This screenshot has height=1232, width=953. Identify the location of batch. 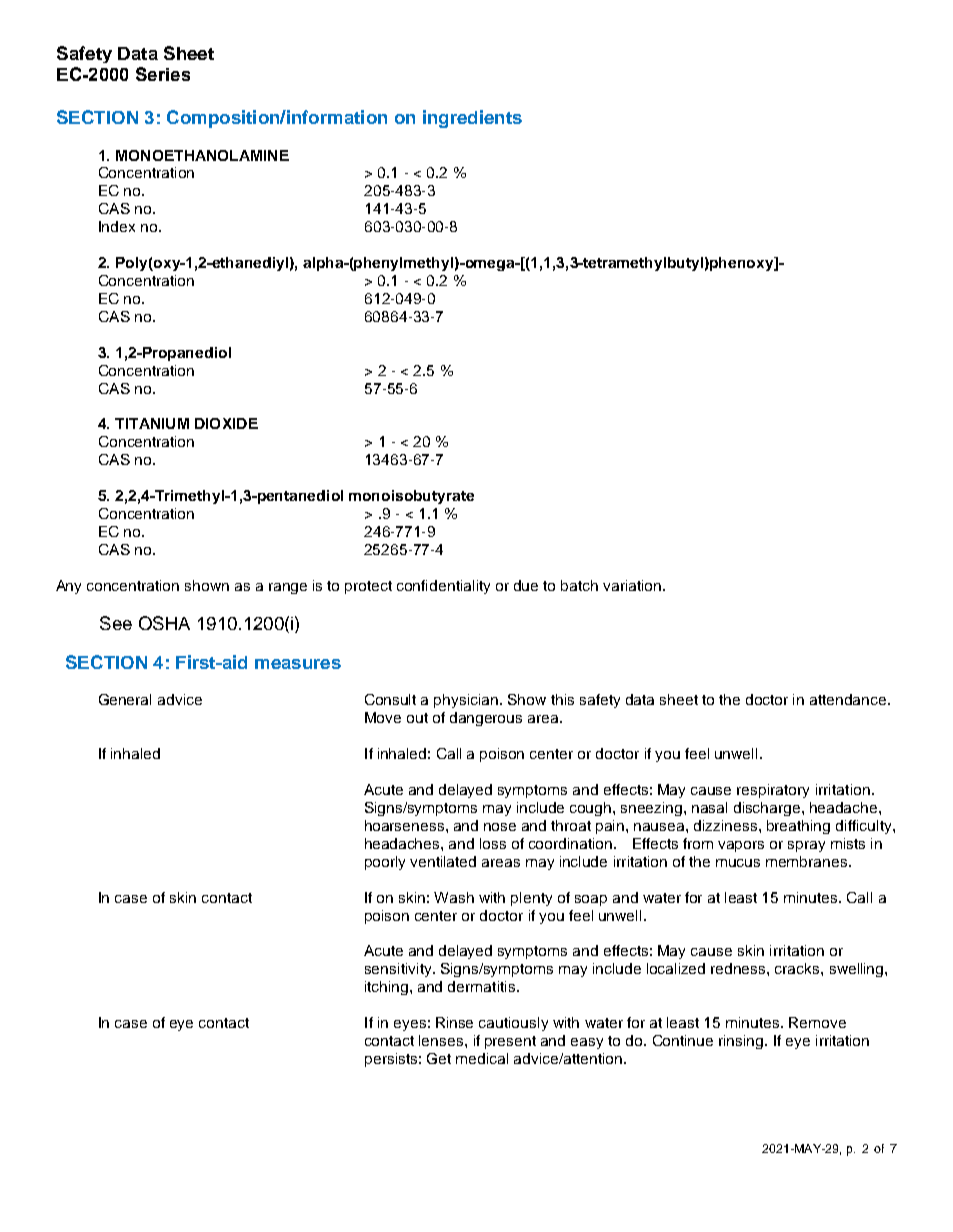
(579, 585).
